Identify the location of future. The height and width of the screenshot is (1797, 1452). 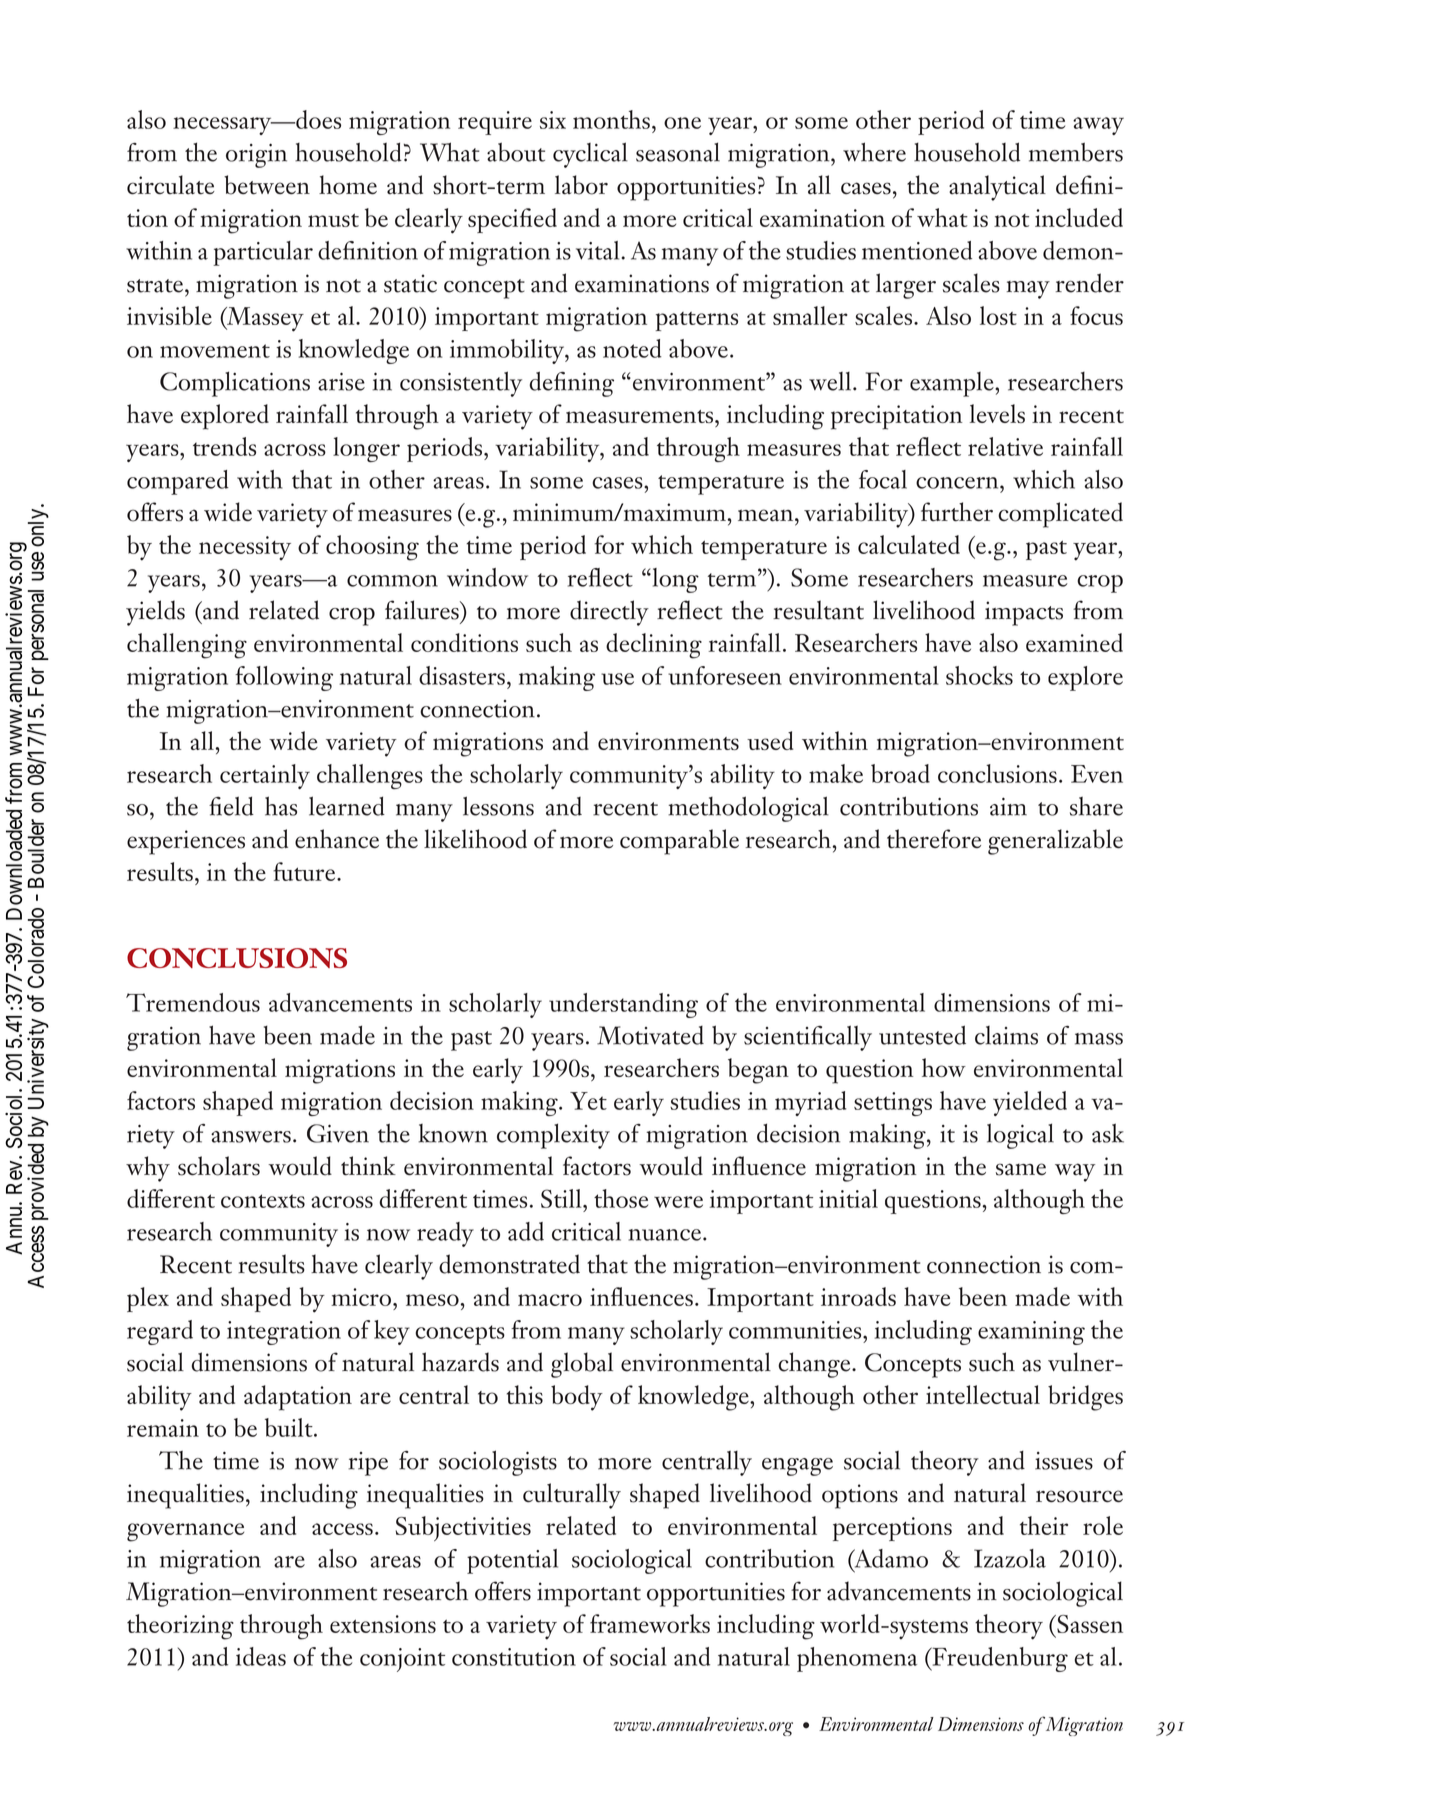
(305, 871).
